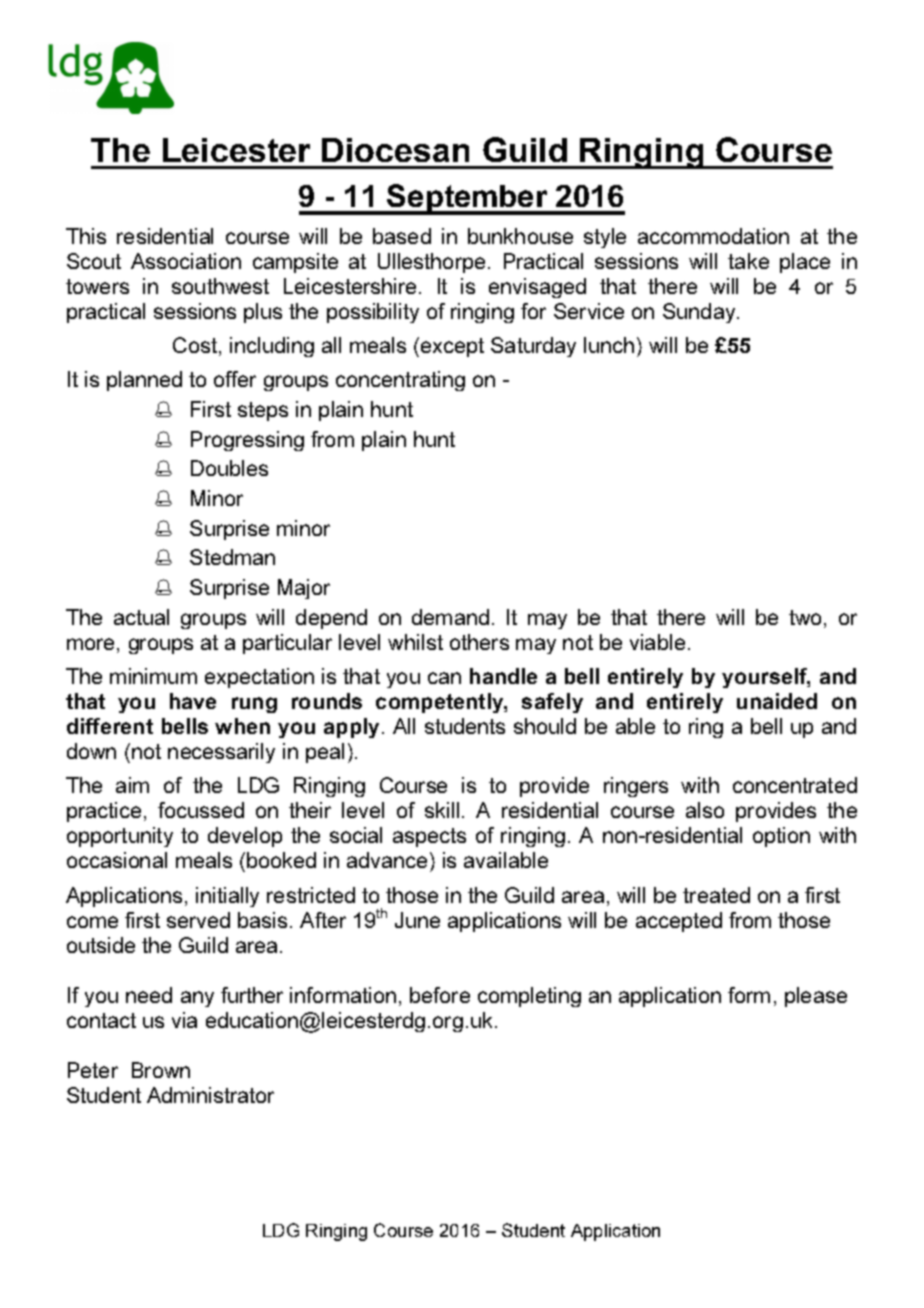 This document has width=924, height=1308. Describe the element at coordinates (186, 261) in the document. I see `Association` at that location.
